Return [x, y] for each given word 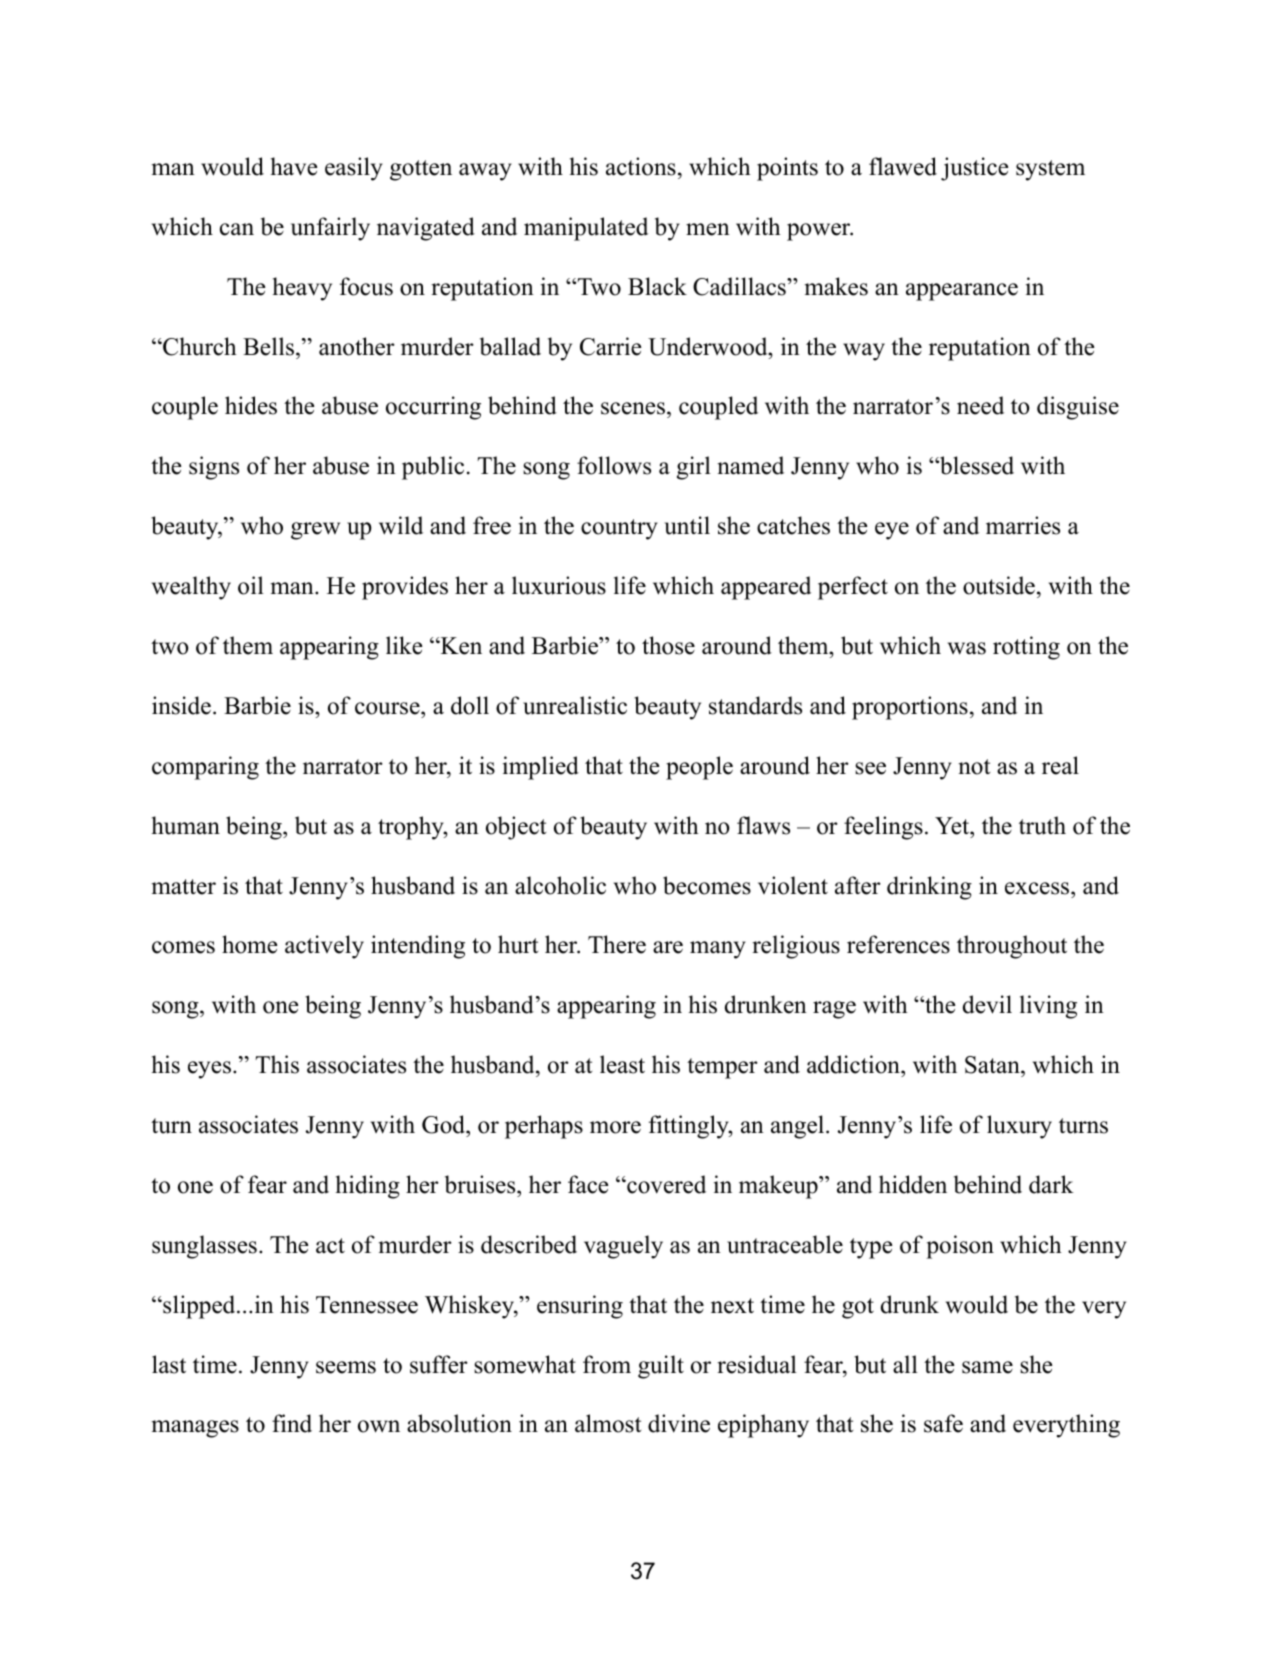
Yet [953, 826]
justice [974, 169]
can [237, 229]
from [607, 1364]
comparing [205, 768]
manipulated [586, 229]
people [699, 768]
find [292, 1423]
